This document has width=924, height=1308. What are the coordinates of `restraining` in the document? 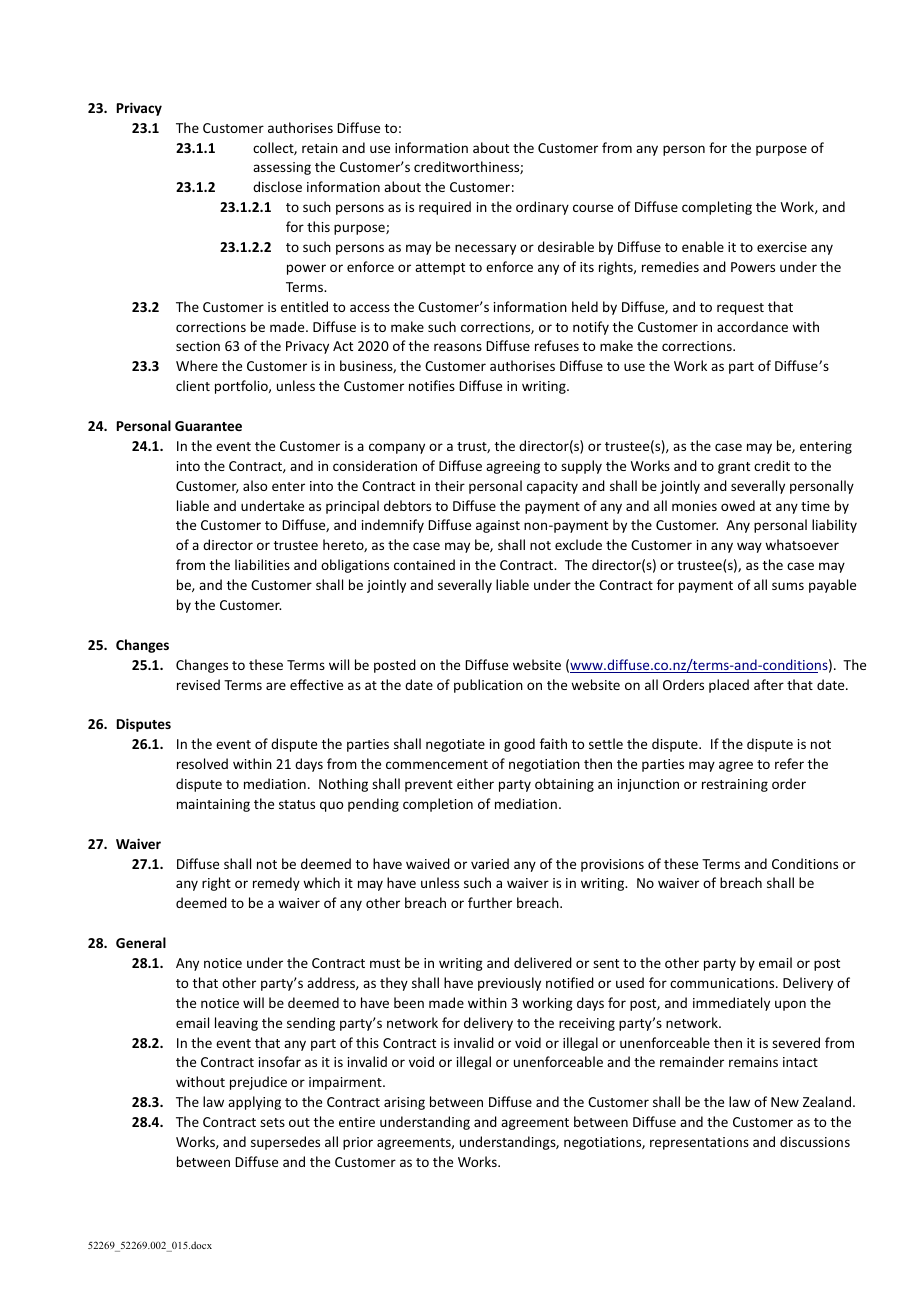 It's located at (735, 785).
